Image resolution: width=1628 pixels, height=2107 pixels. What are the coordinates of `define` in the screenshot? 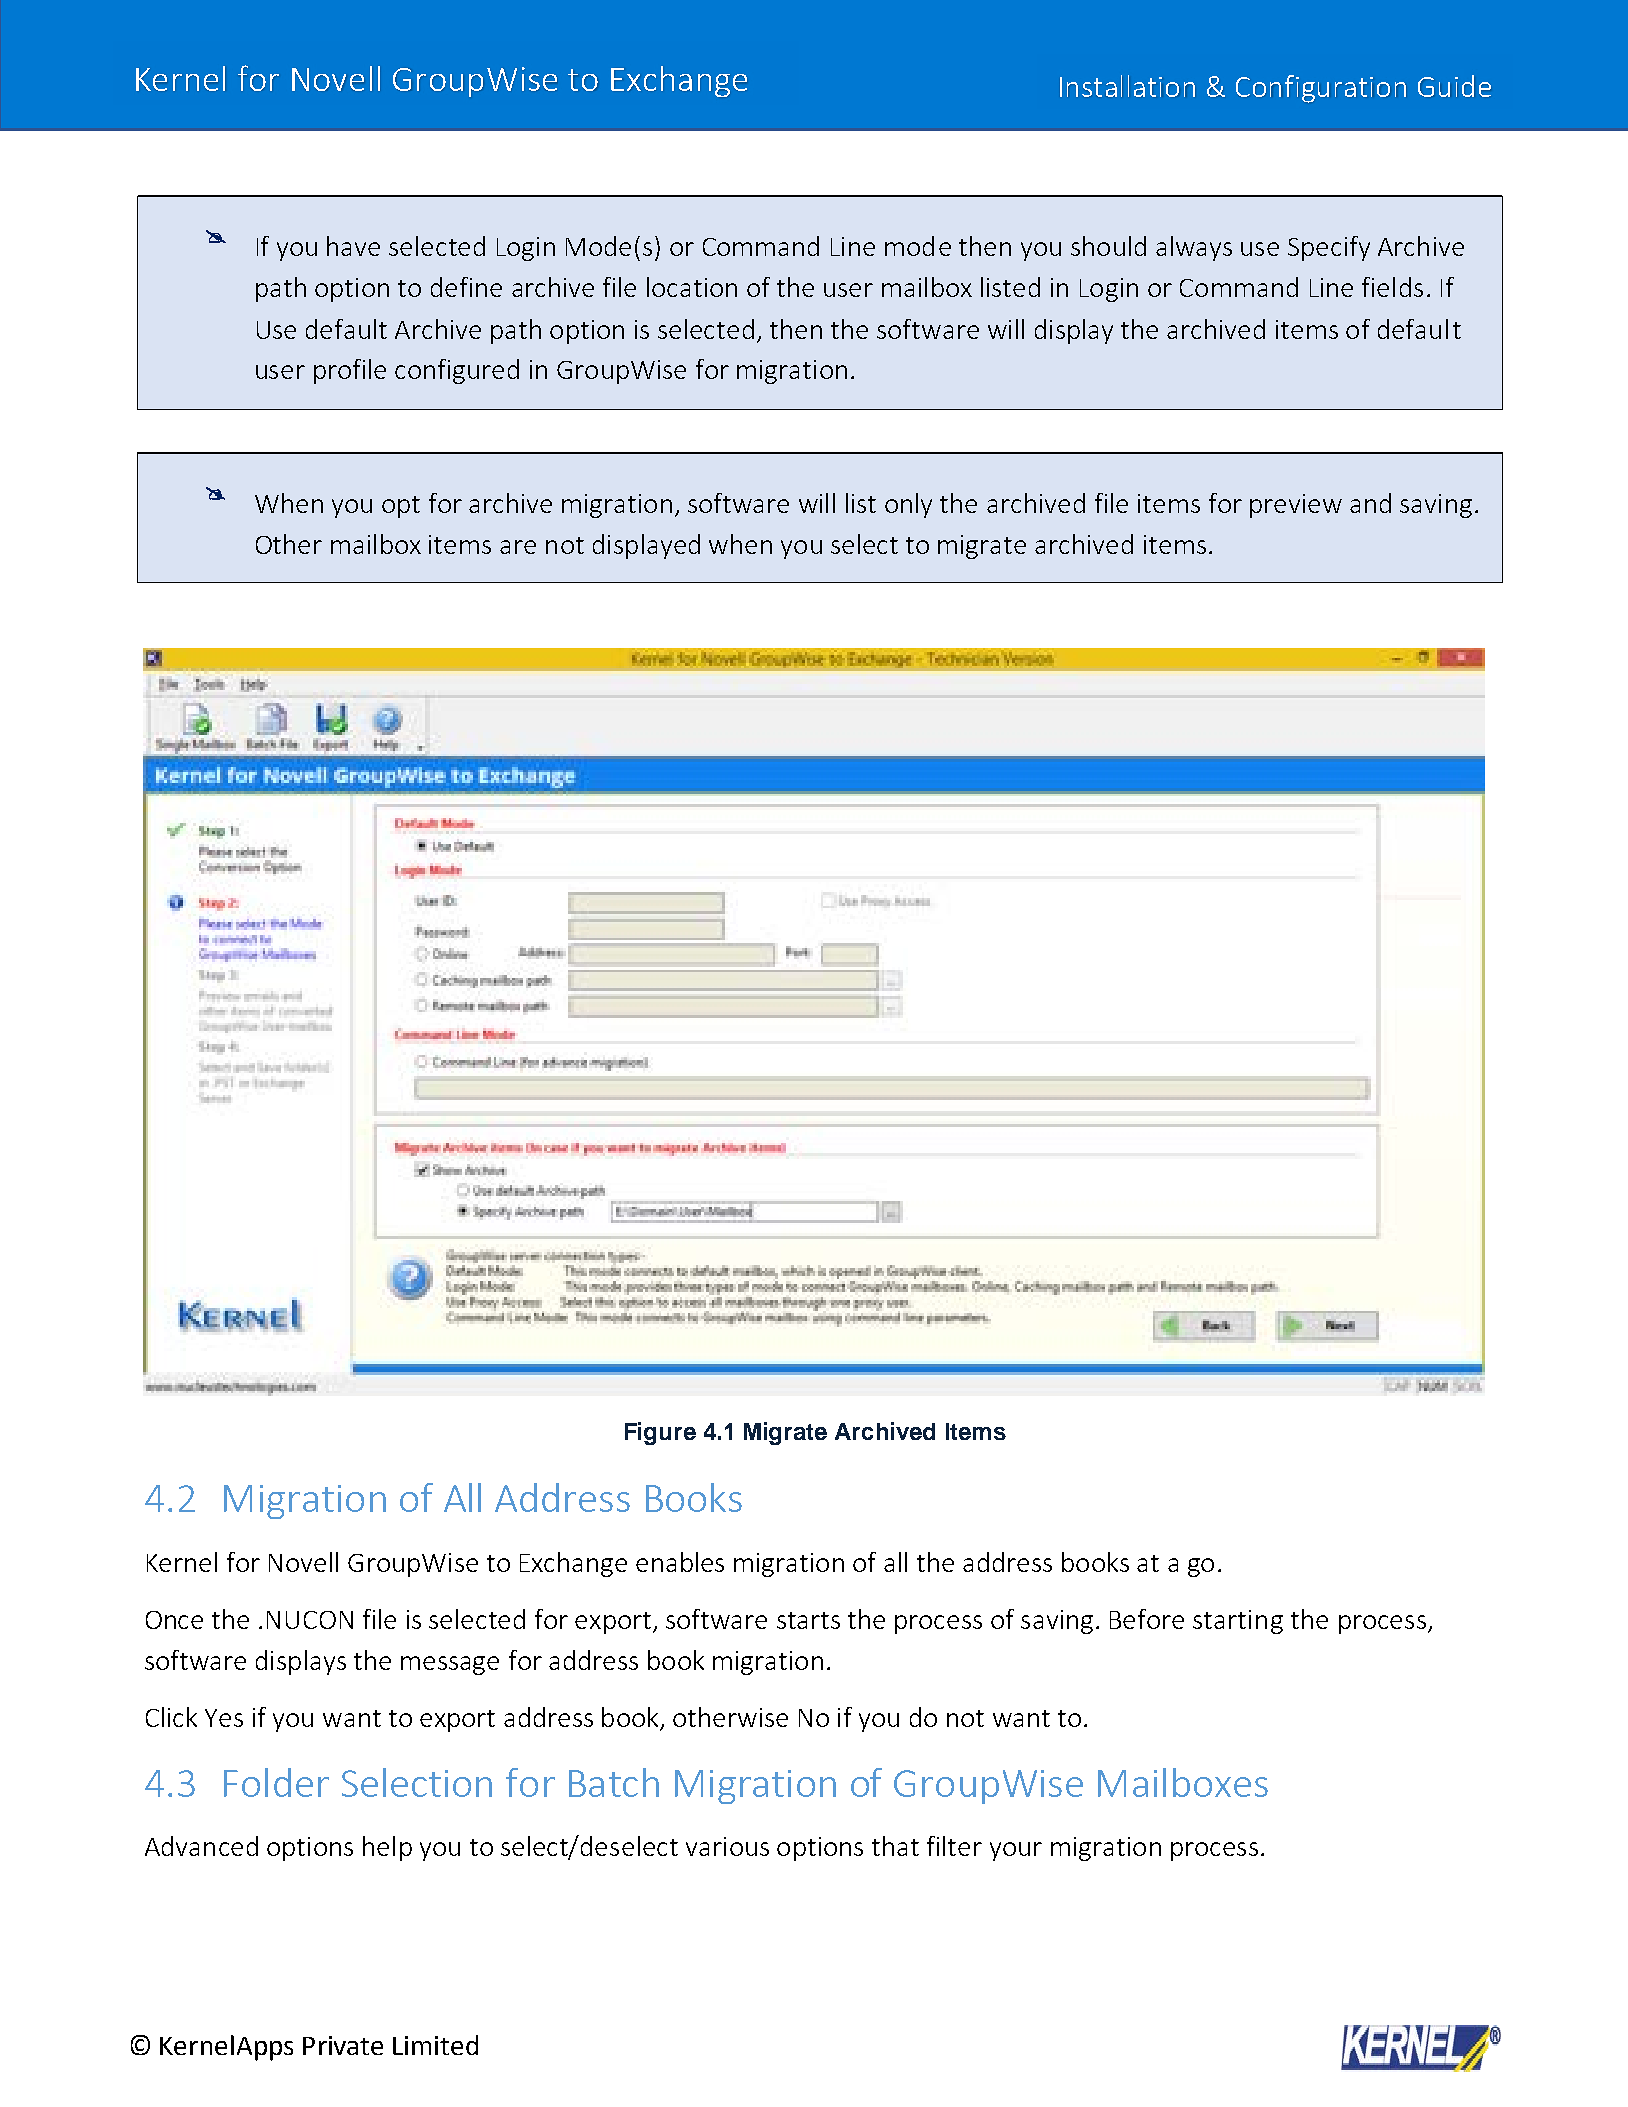 It's located at (466, 287).
